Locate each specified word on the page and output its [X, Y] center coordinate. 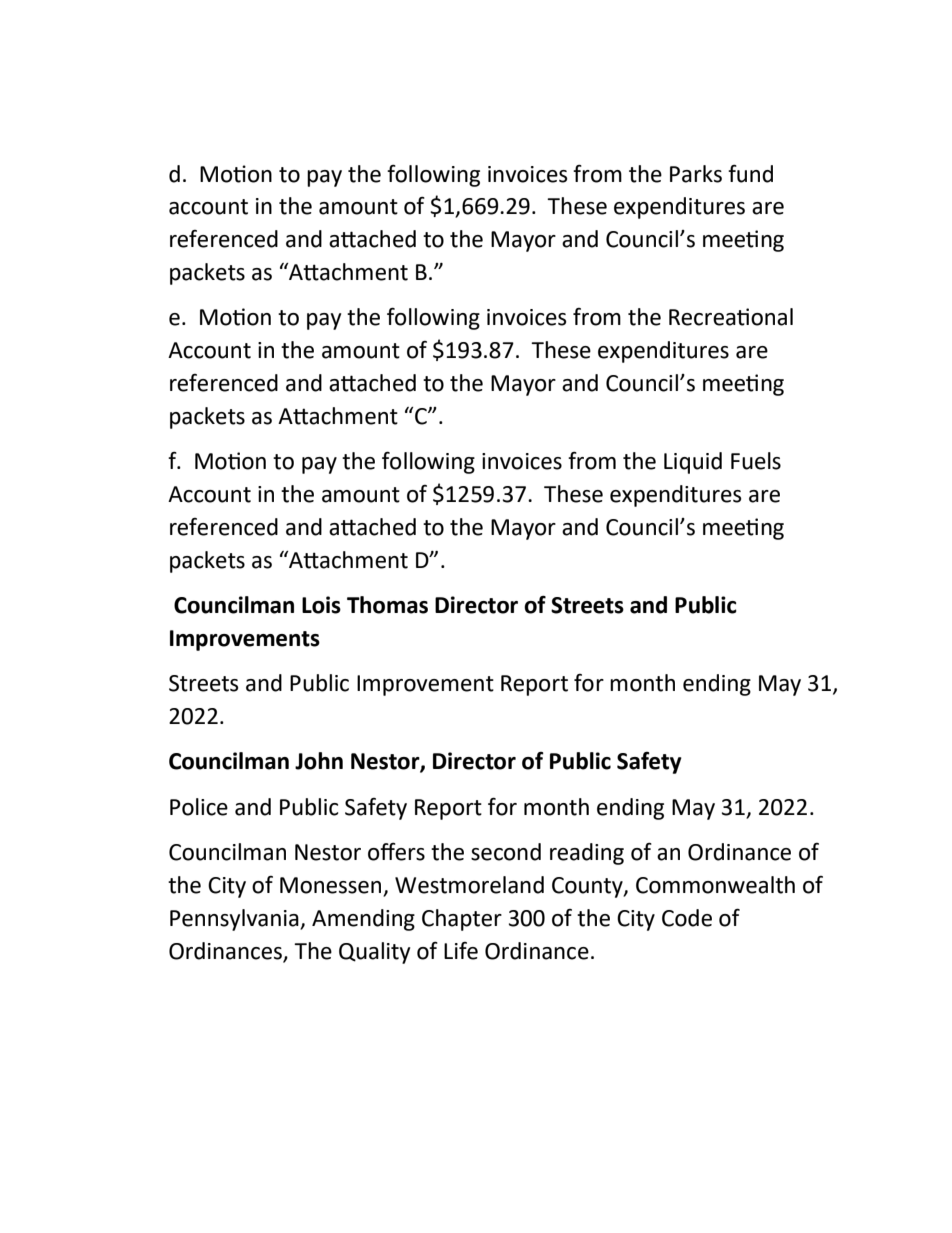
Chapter [462, 920]
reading [587, 854]
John [319, 761]
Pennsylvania [235, 920]
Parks [696, 174]
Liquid [693, 463]
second [506, 852]
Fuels [756, 461]
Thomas [387, 605]
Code [687, 918]
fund [750, 174]
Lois [321, 605]
